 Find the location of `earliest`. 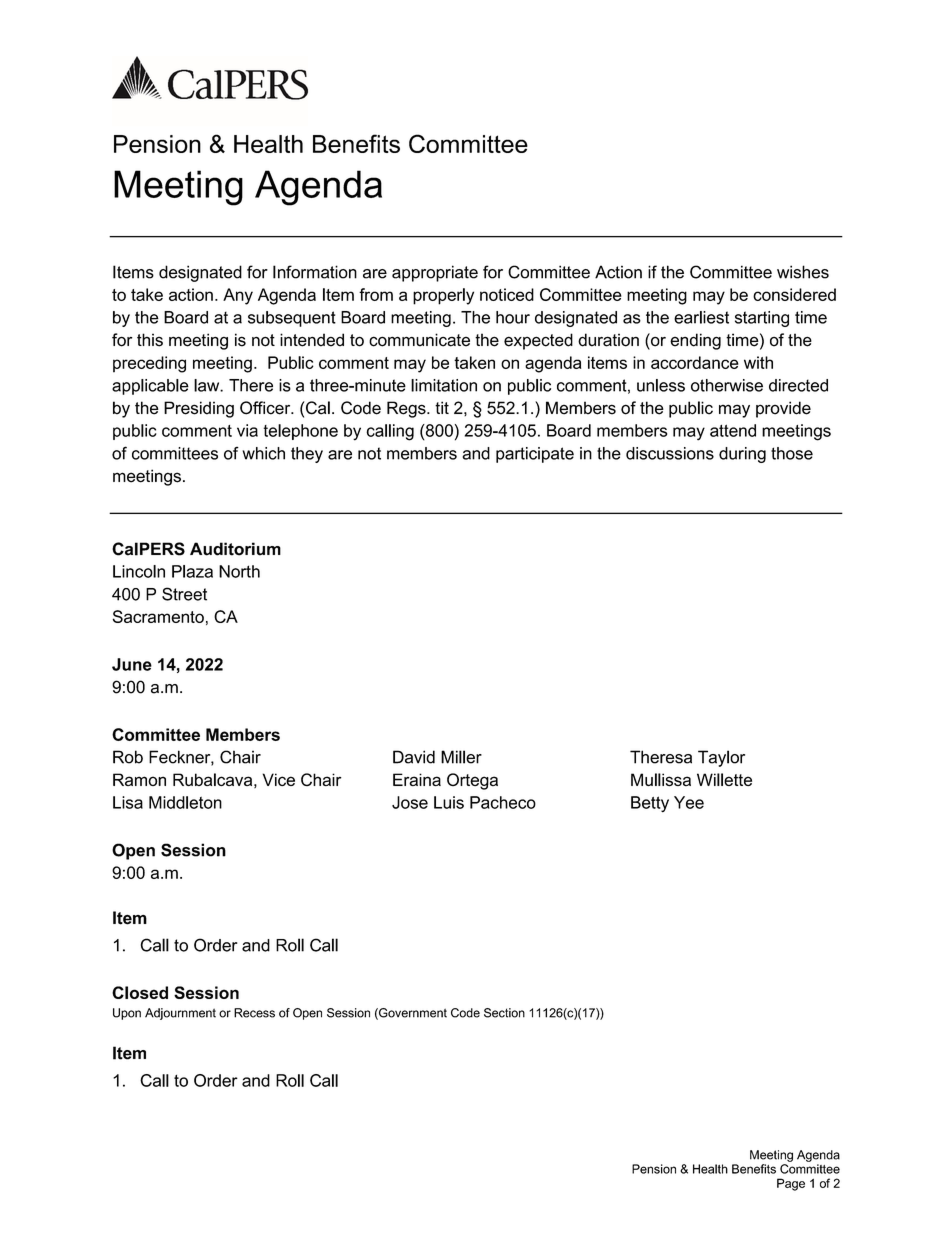

earliest is located at coordinates (701, 317).
